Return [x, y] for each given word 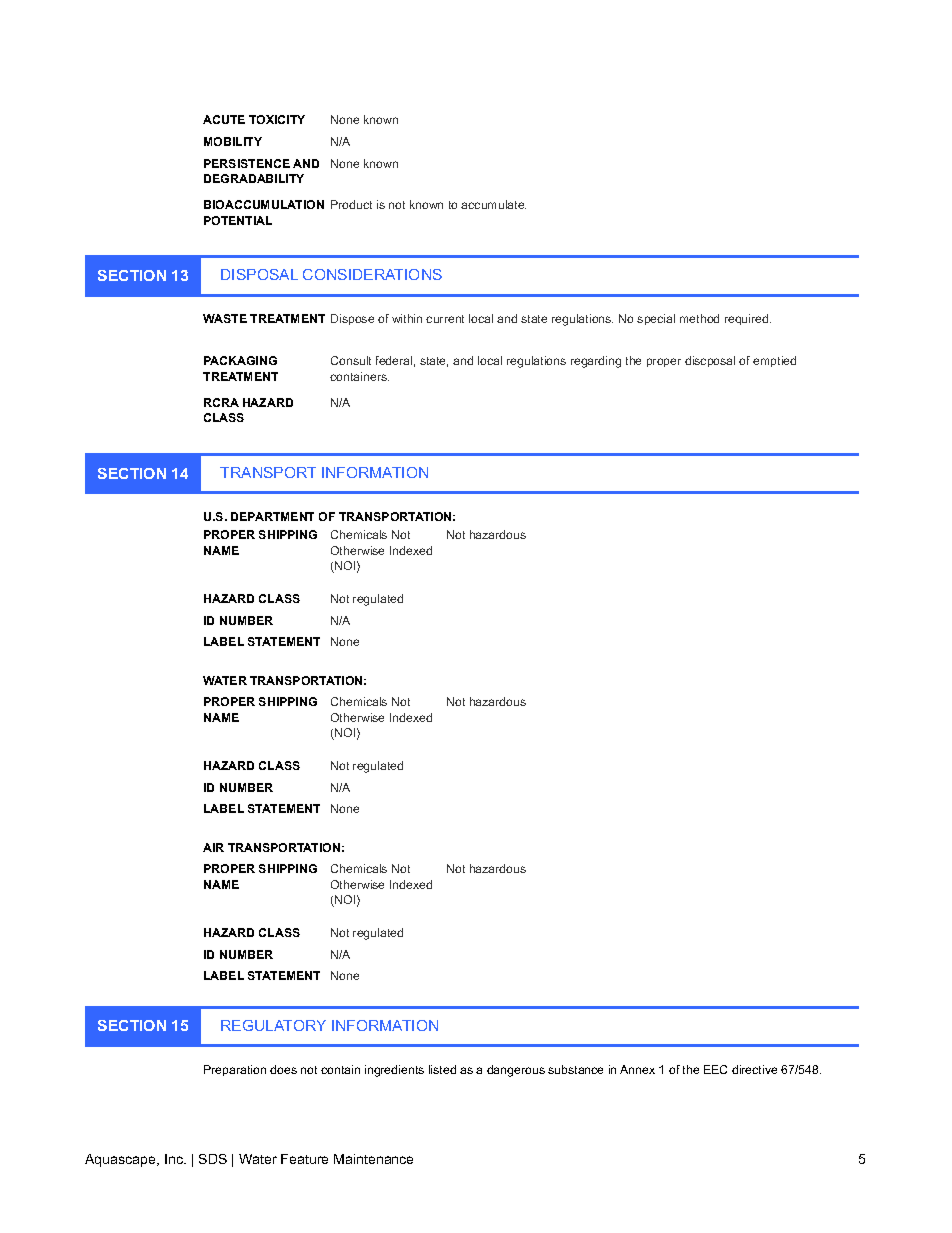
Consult [351, 360]
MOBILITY [233, 141]
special [656, 319]
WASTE [225, 318]
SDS [213, 1159]
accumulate [493, 204]
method [699, 318]
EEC [715, 1069]
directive [754, 1069]
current [445, 319]
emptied [774, 361]
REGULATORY [273, 1025]
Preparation [235, 1070]
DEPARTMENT [272, 516]
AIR [213, 847]
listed [442, 1069]
